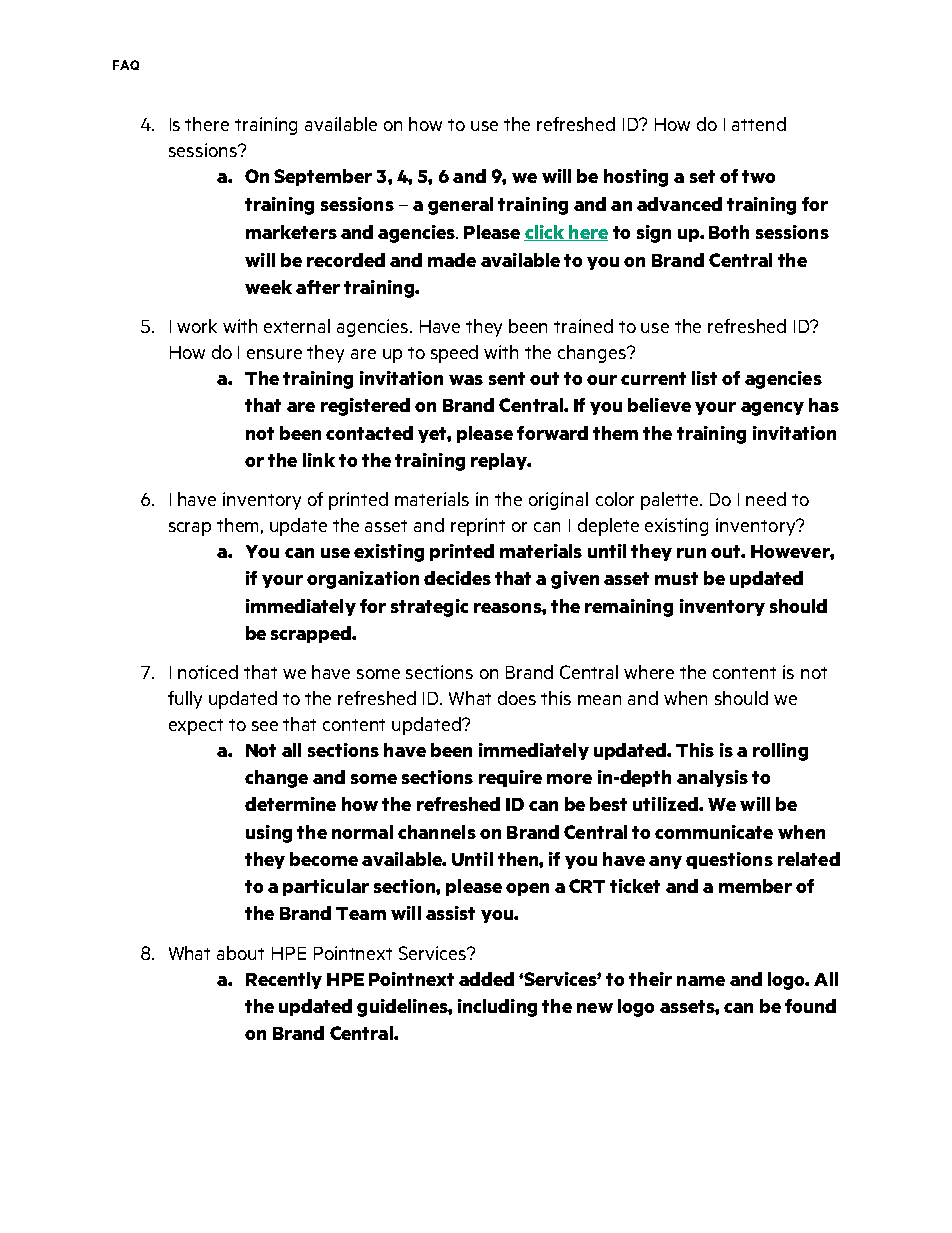  What do you see at coordinates (478, 527) in the page?
I see `reprint` at bounding box center [478, 527].
